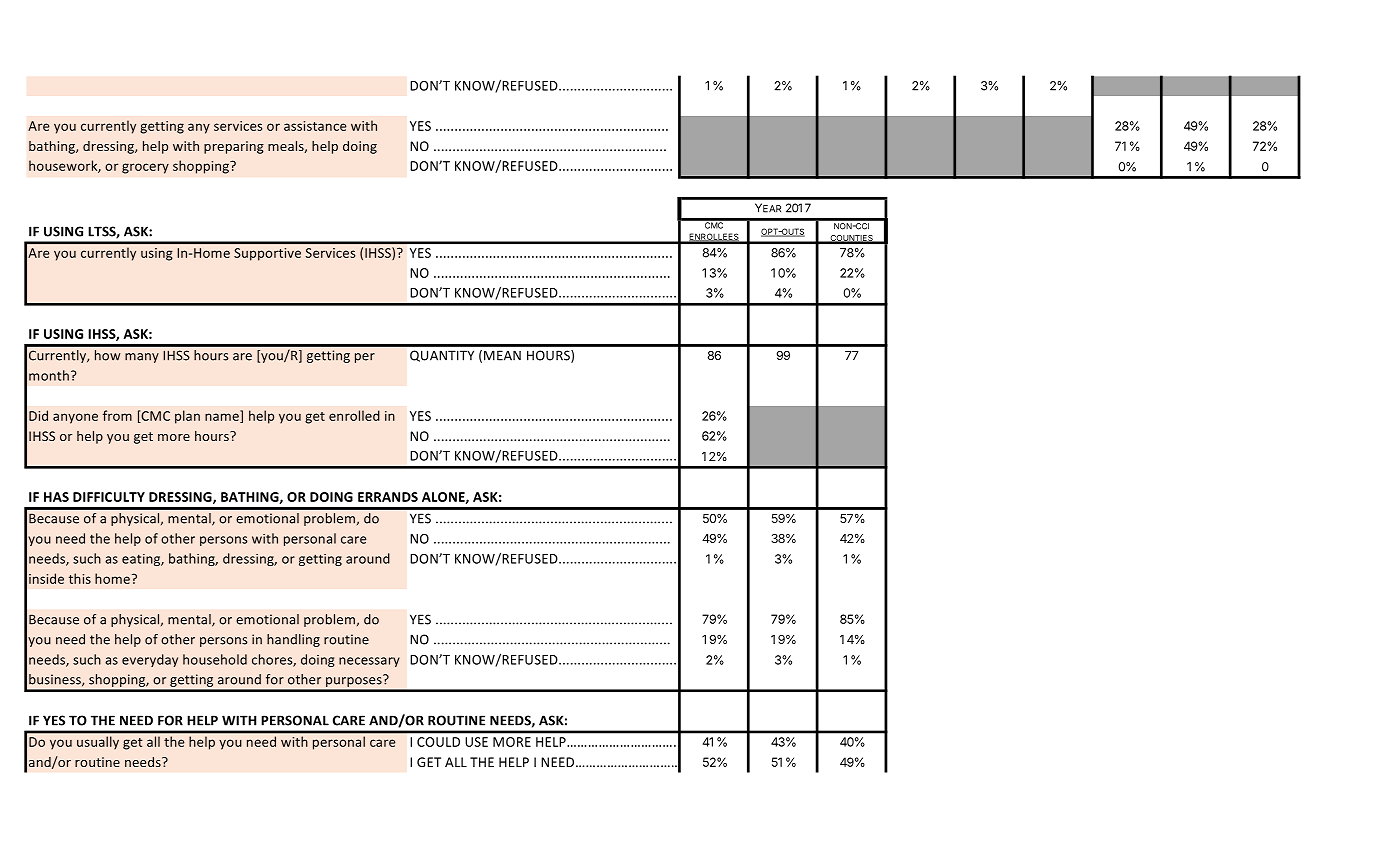 Image resolution: width=1400 pixels, height=850 pixels. I want to click on usually, so click(98, 742).
